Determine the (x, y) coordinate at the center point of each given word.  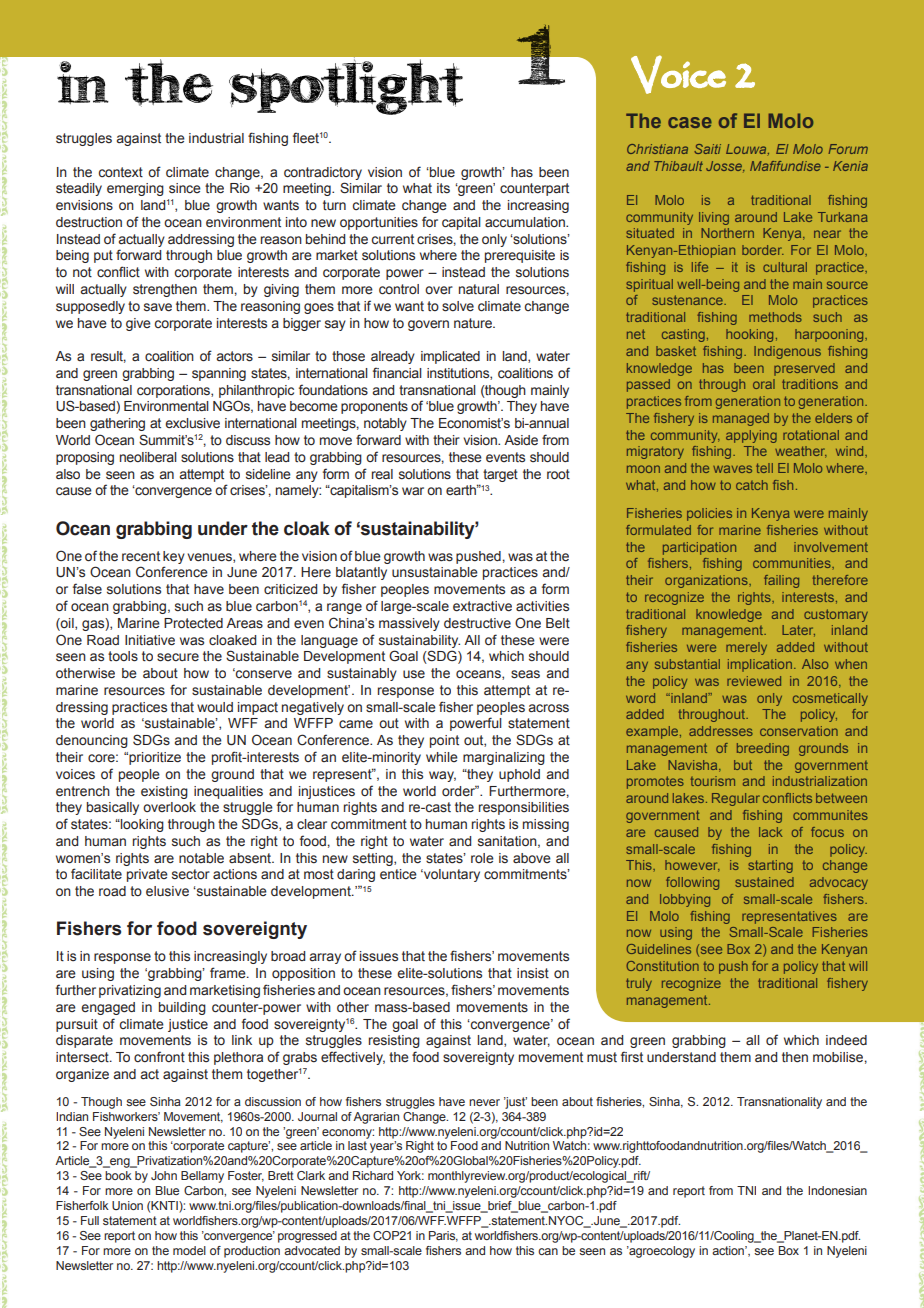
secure (178, 657)
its (443, 188)
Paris (443, 1236)
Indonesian (837, 1190)
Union (127, 1205)
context (121, 172)
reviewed (754, 681)
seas (525, 674)
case (690, 122)
